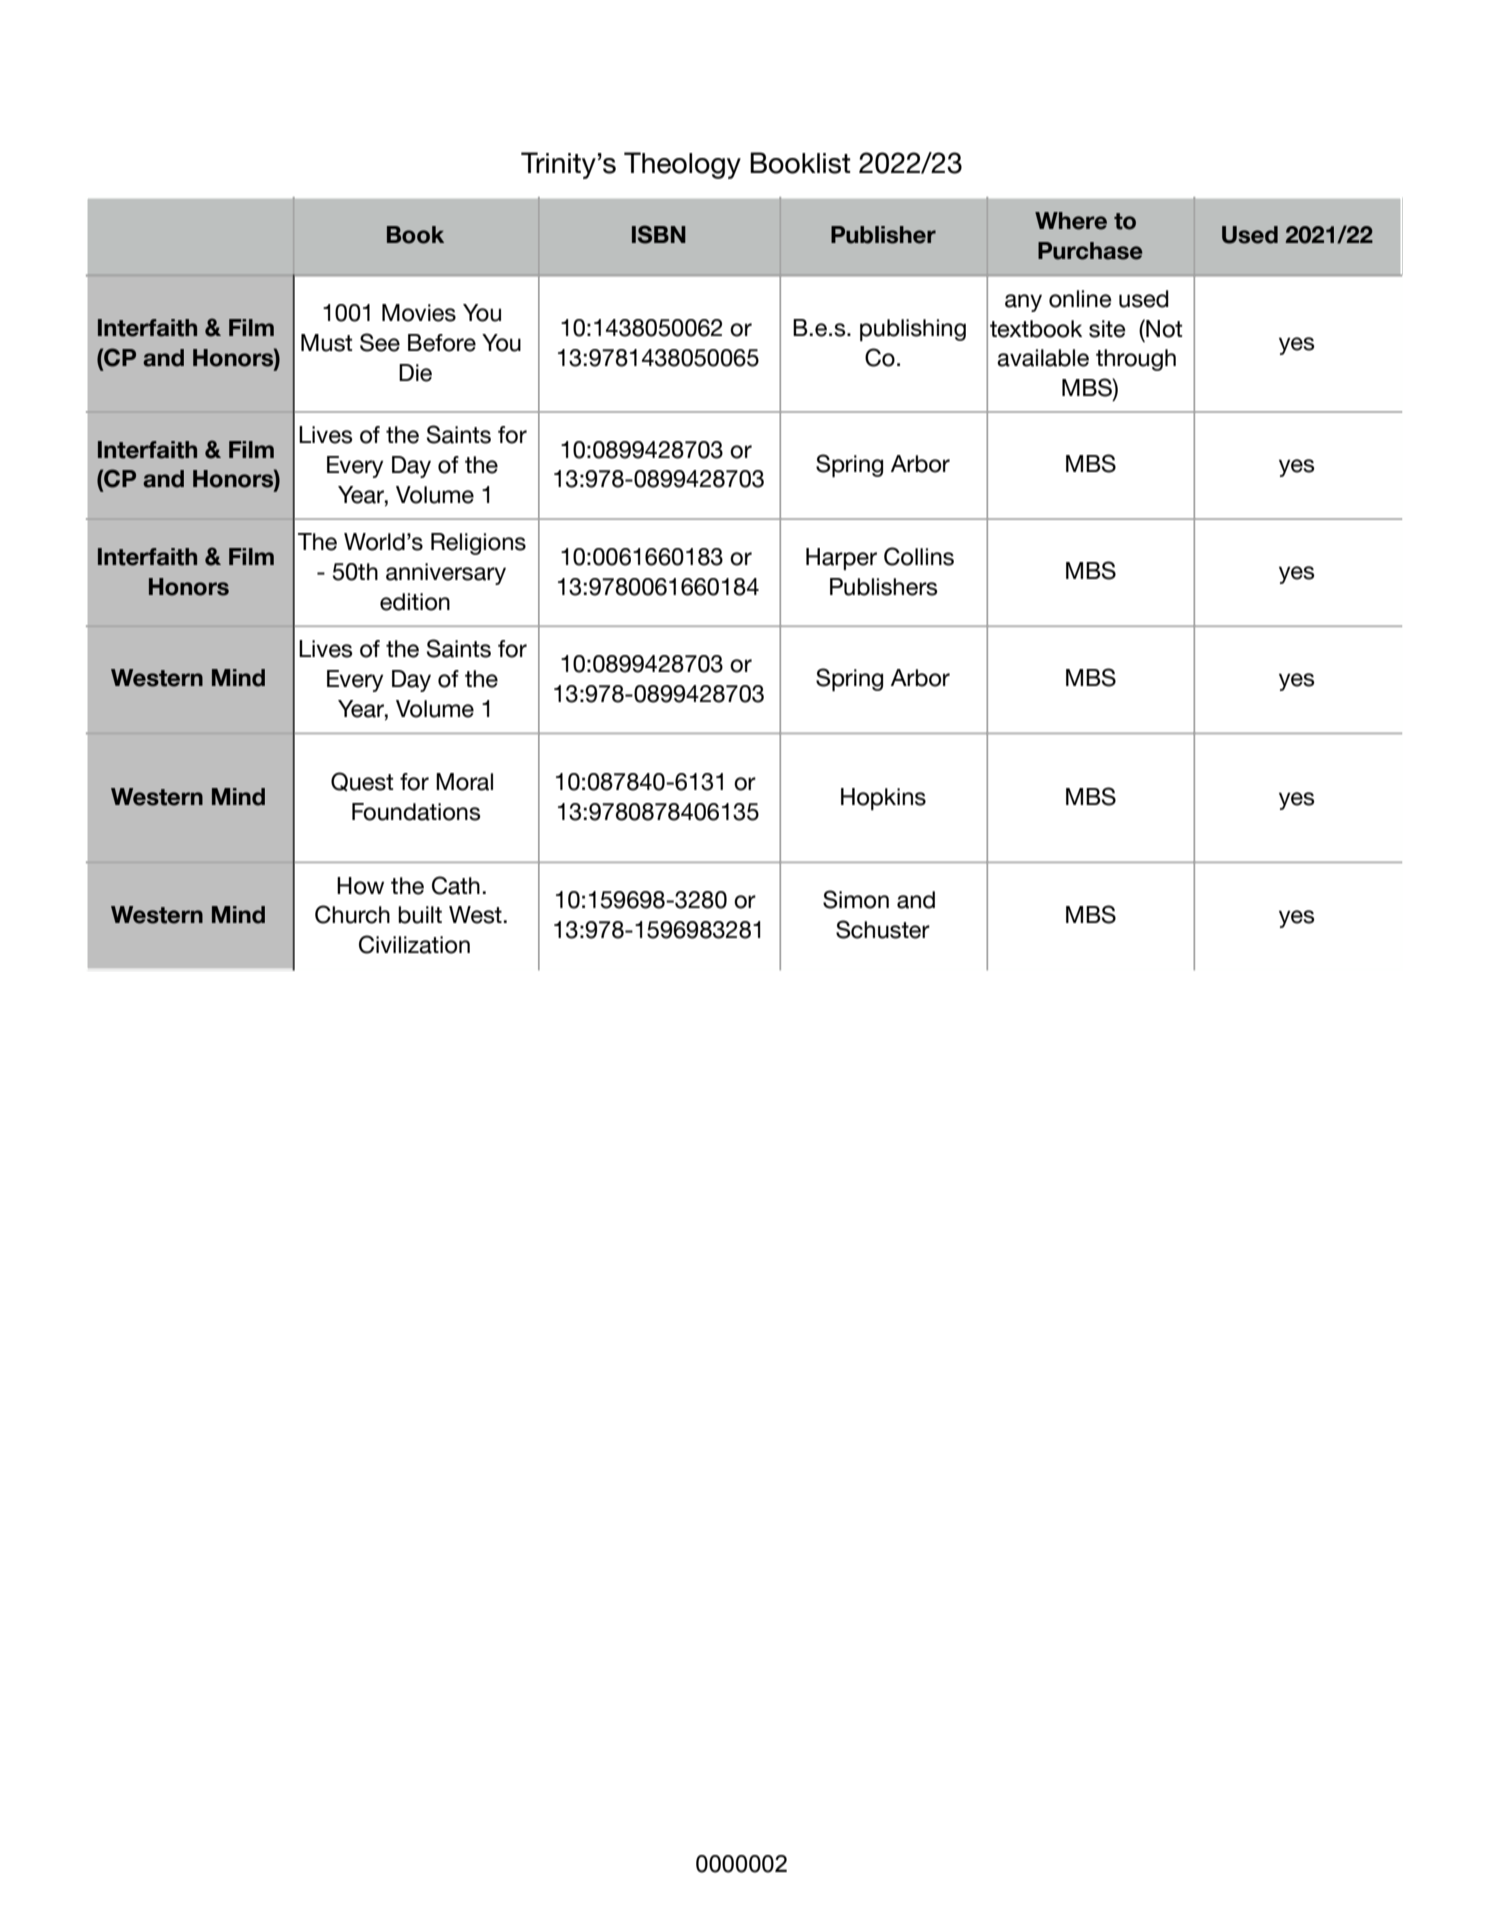  I want to click on publishing, so click(913, 330).
